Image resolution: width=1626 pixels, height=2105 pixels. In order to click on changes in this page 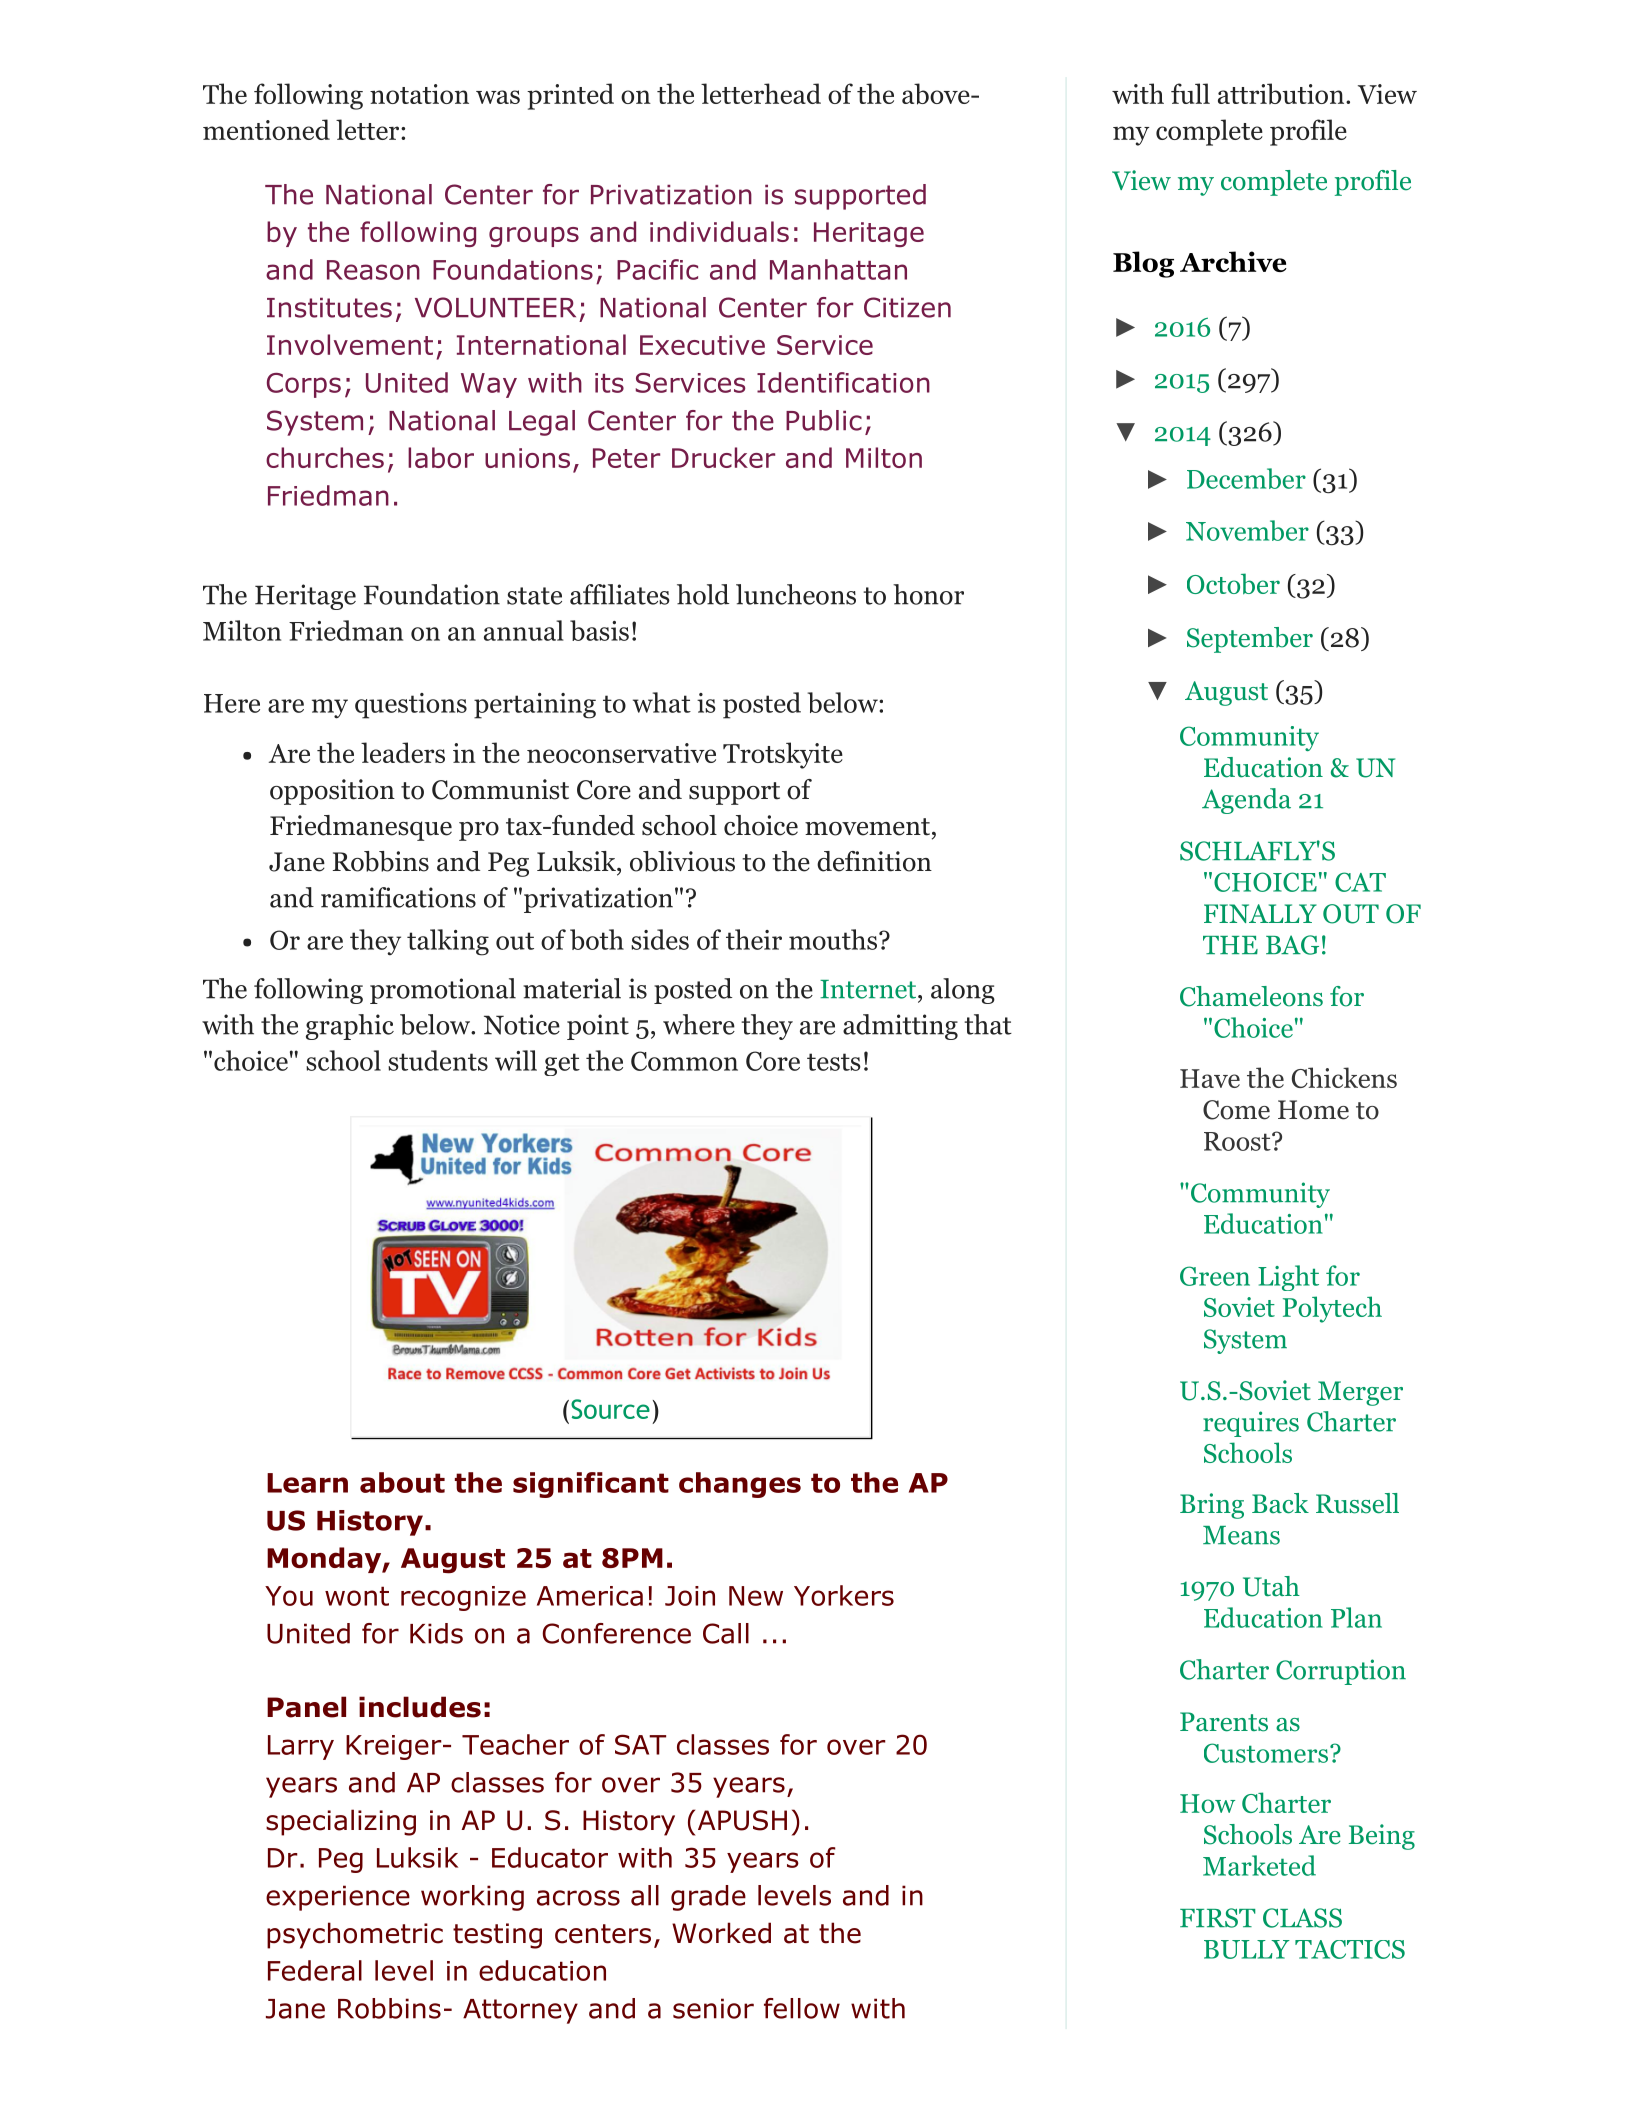, I will do `click(740, 1485)`.
